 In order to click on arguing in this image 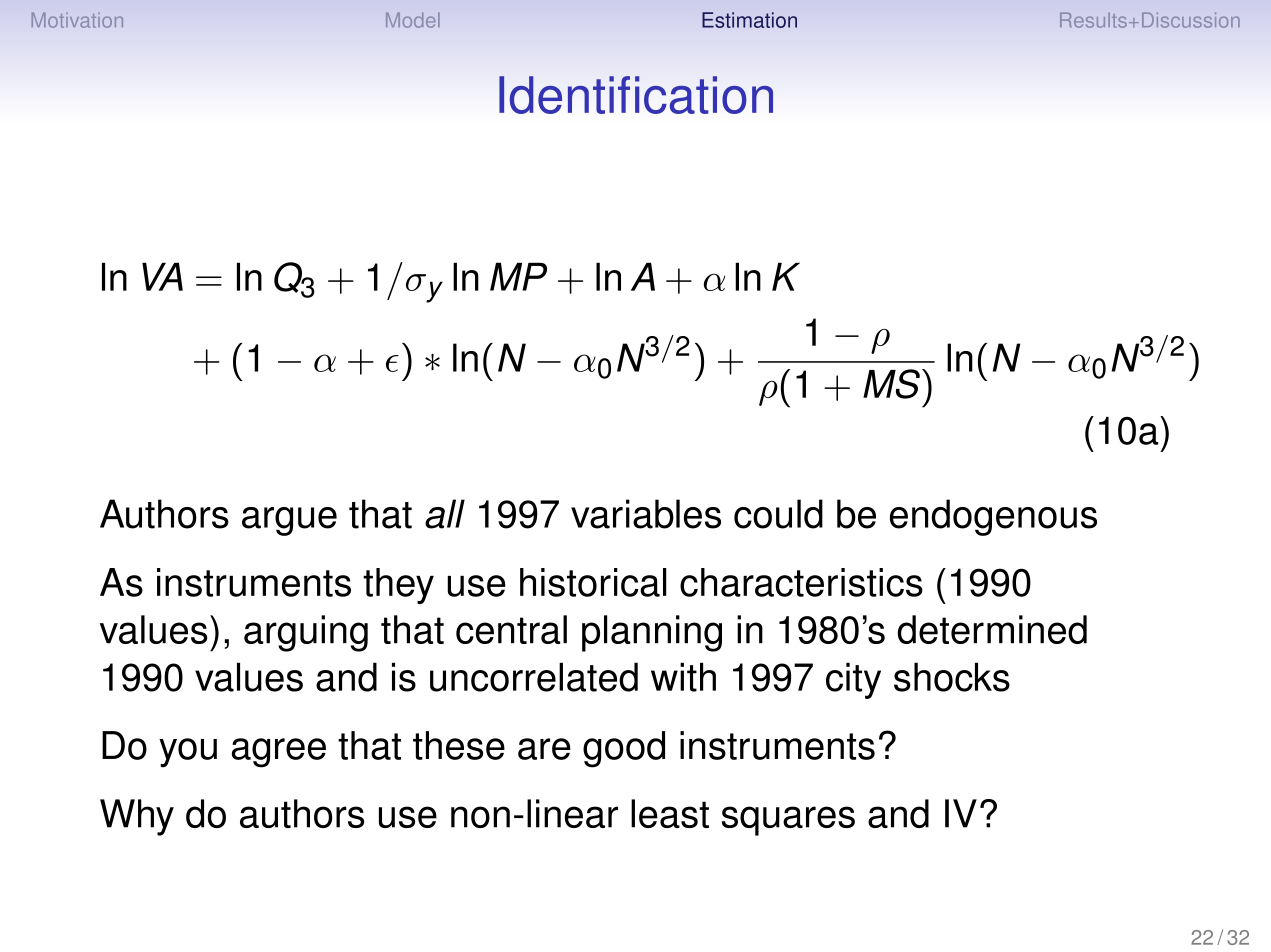, I will do `click(306, 633)`.
